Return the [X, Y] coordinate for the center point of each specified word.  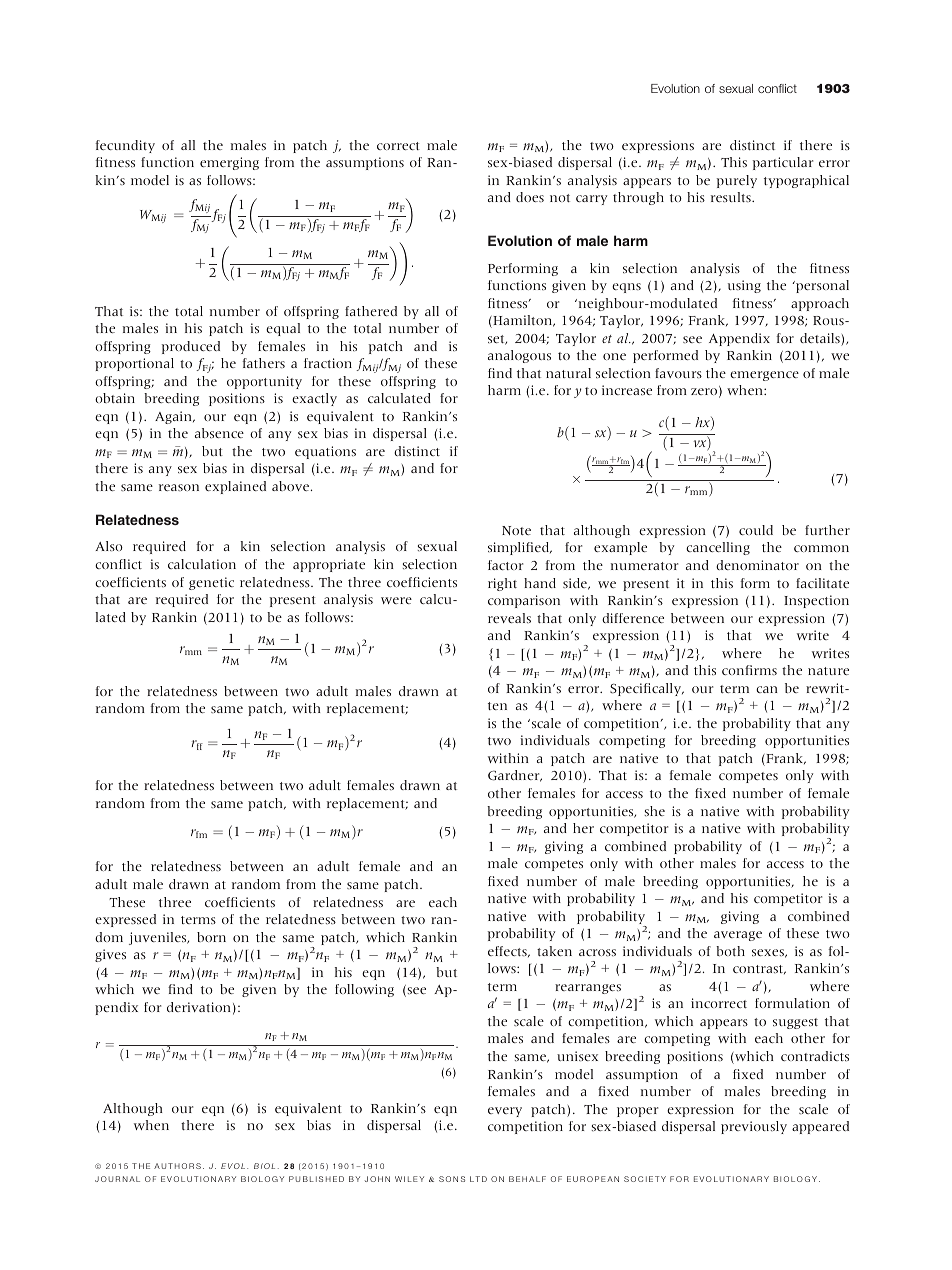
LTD [478, 1179]
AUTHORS [177, 1166]
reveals [509, 618]
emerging [229, 163]
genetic [211, 583]
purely [737, 181]
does [530, 197]
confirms [749, 670]
